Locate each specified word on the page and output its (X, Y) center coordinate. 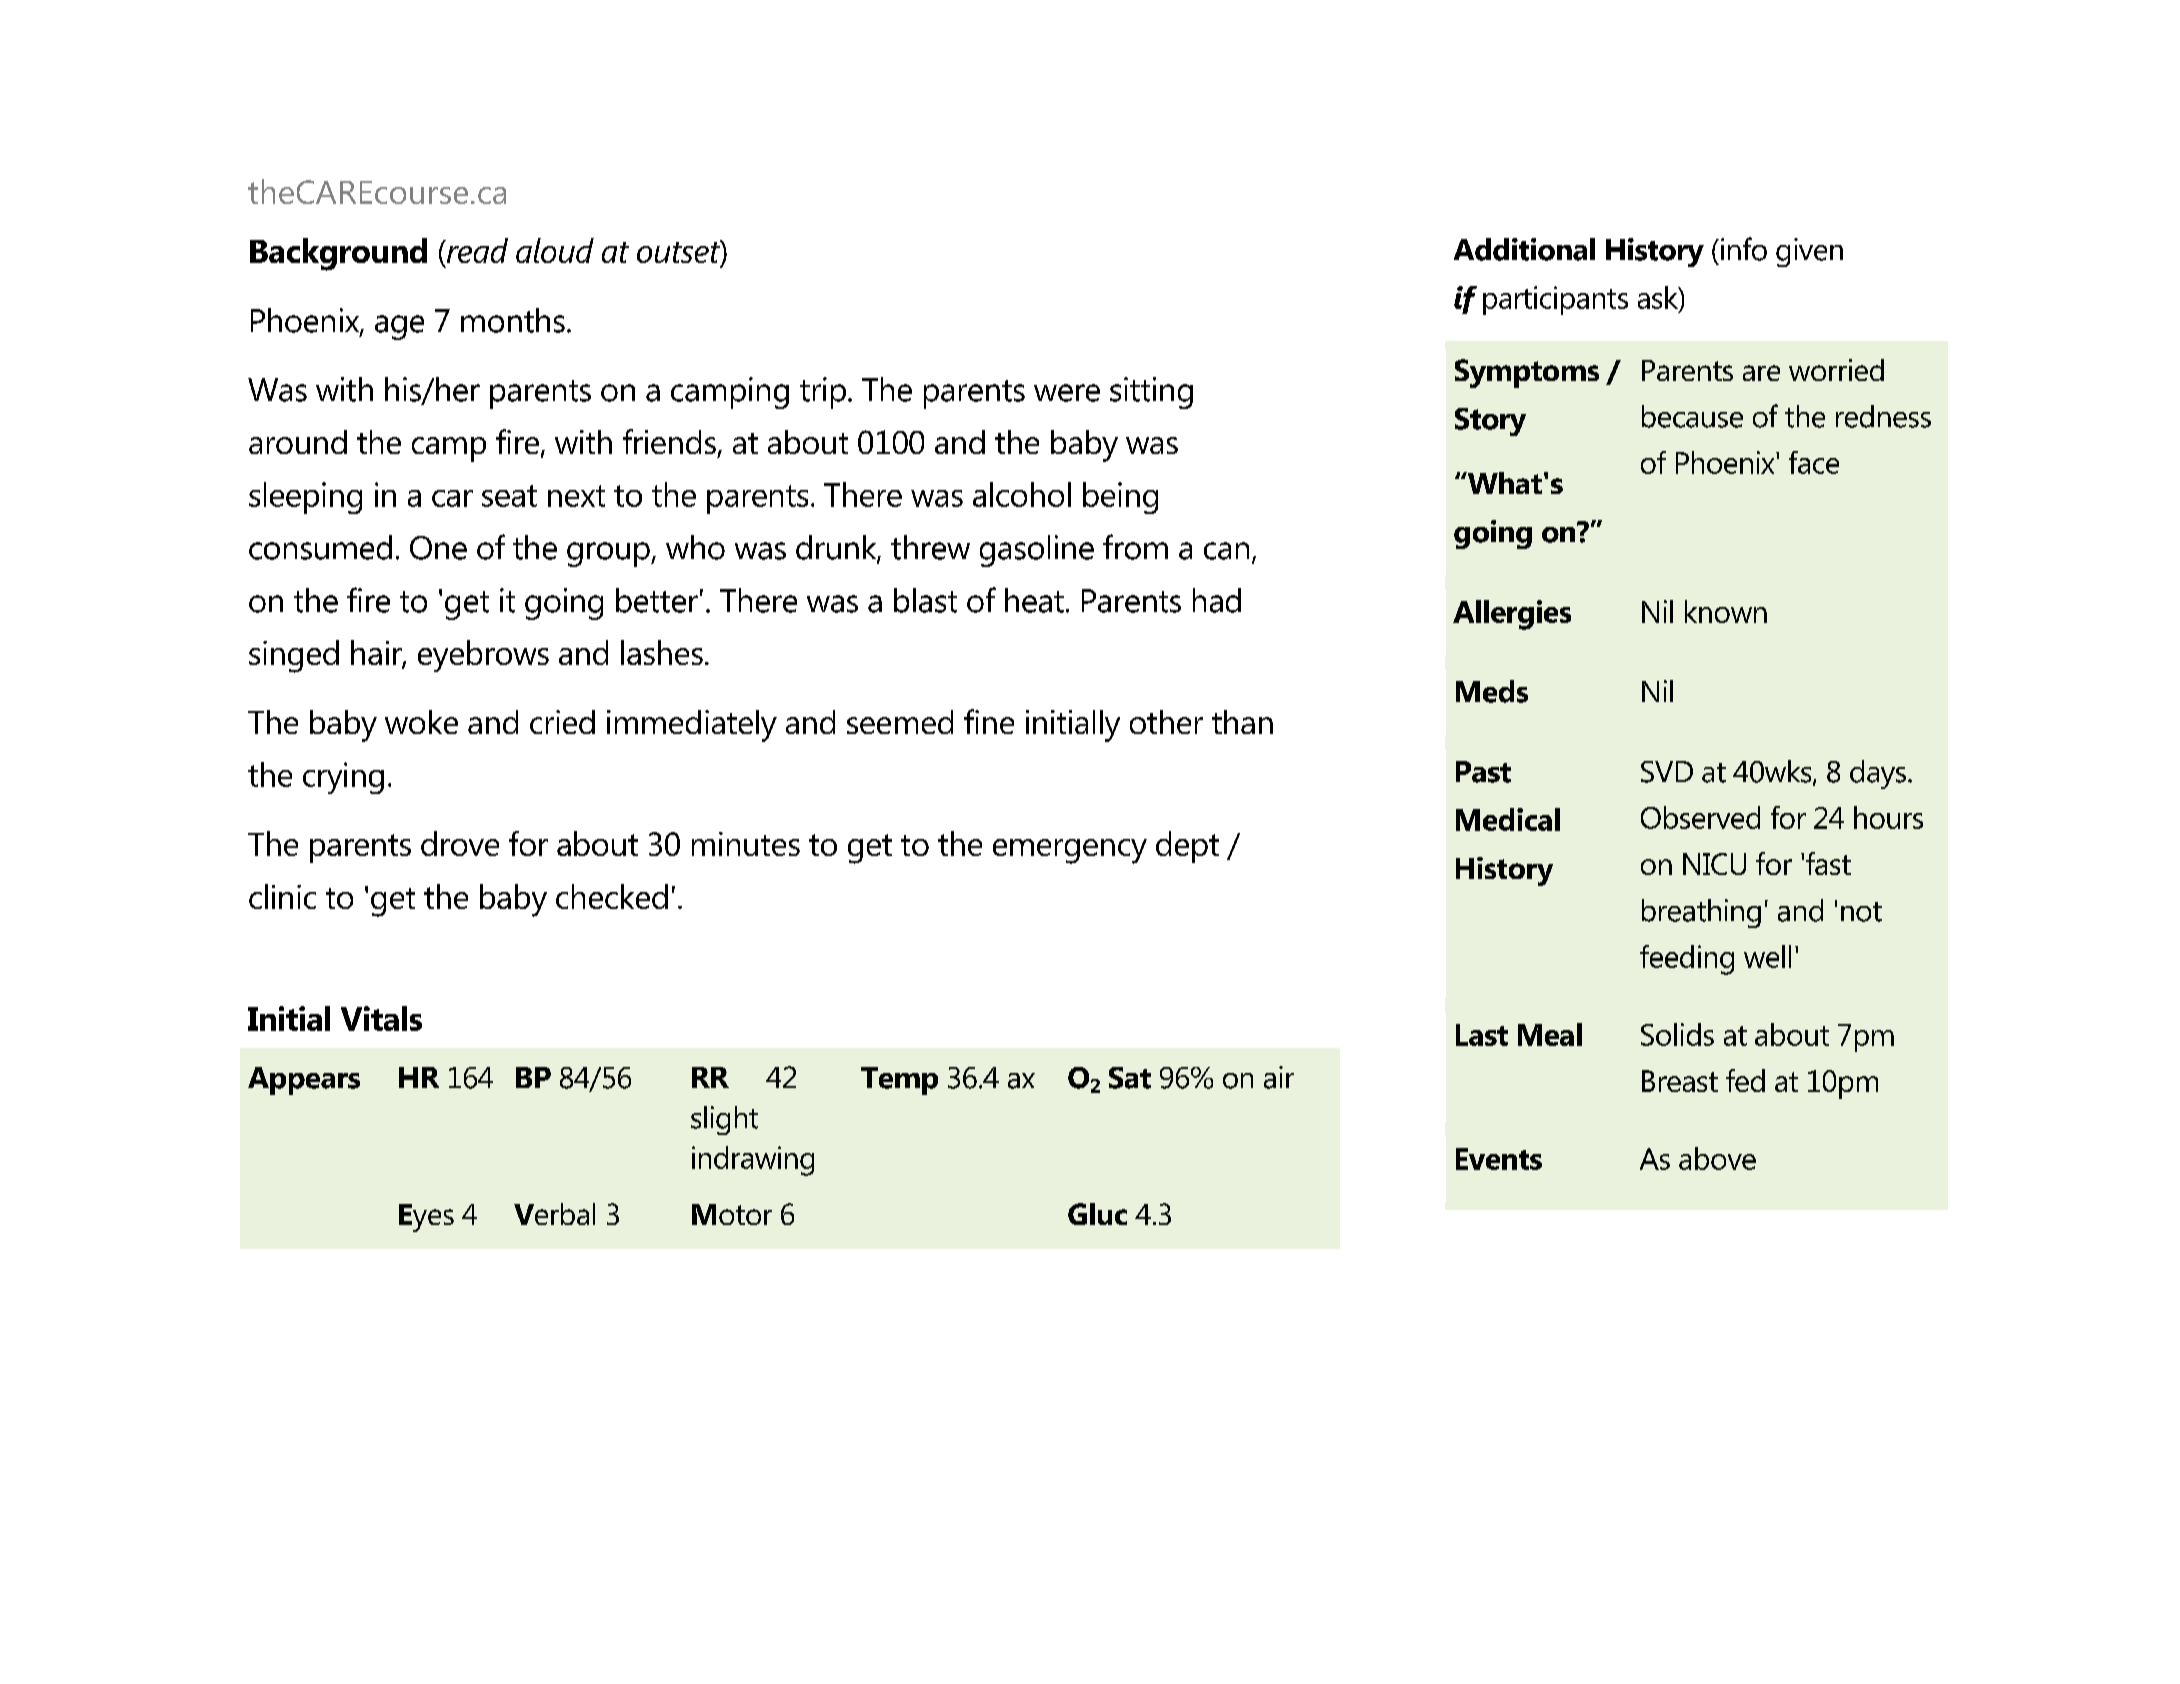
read (476, 252)
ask (1659, 297)
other (1166, 722)
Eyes (426, 1218)
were (1067, 393)
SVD (1667, 772)
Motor (732, 1214)
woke (421, 722)
